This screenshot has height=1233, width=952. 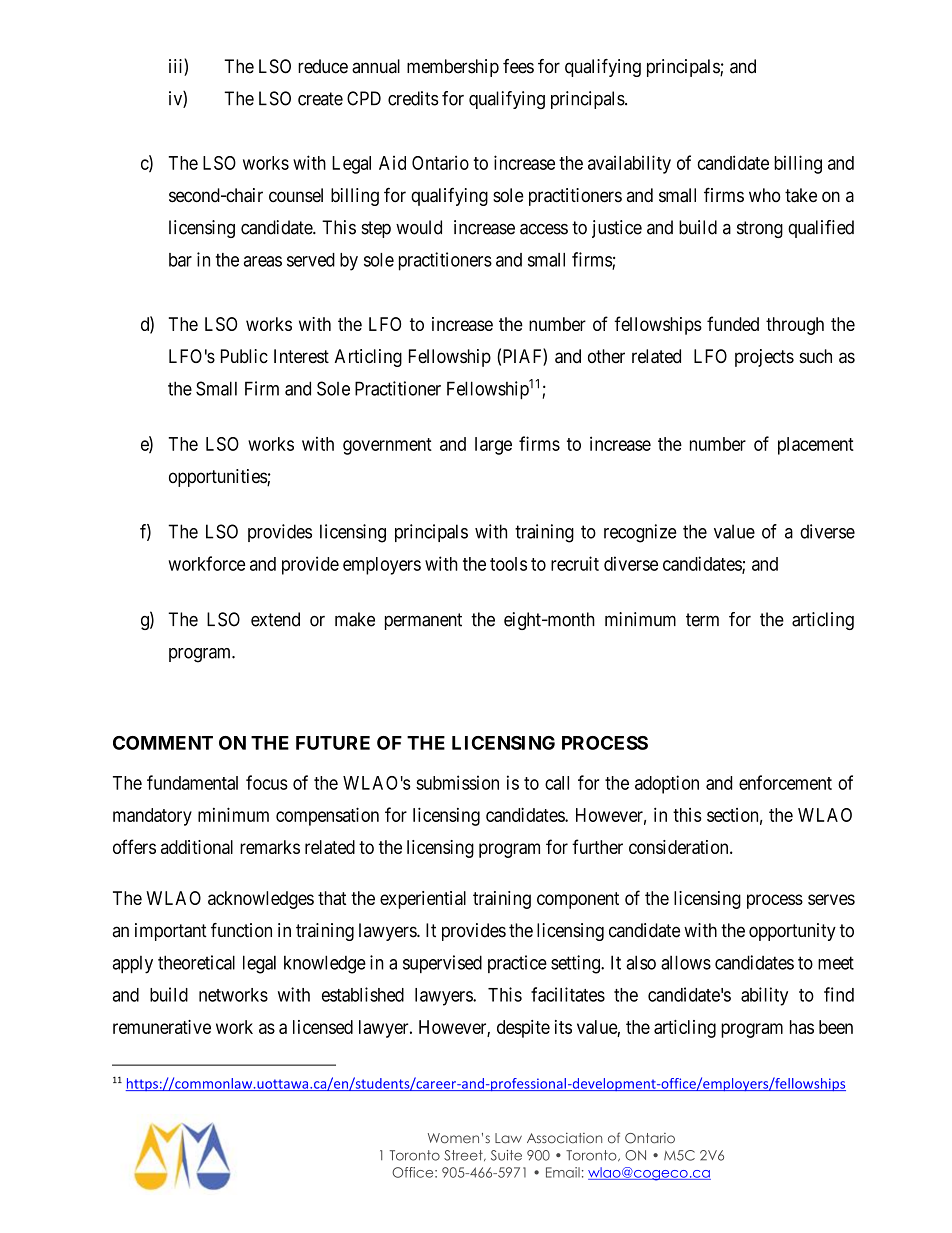 I want to click on remunerative, so click(x=162, y=1027).
